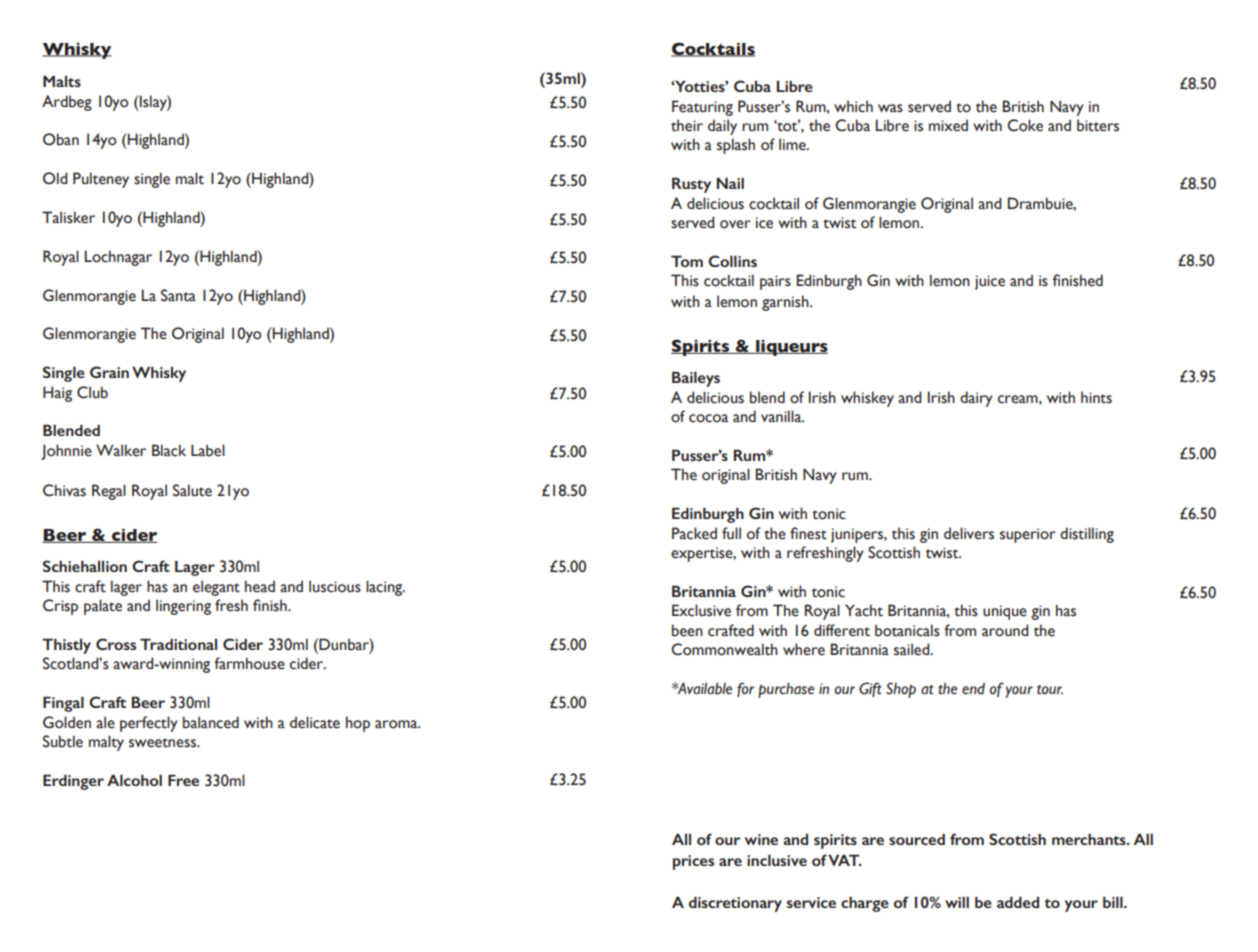 The width and height of the screenshot is (1258, 952). Describe the element at coordinates (745, 689) in the screenshot. I see `for` at that location.
